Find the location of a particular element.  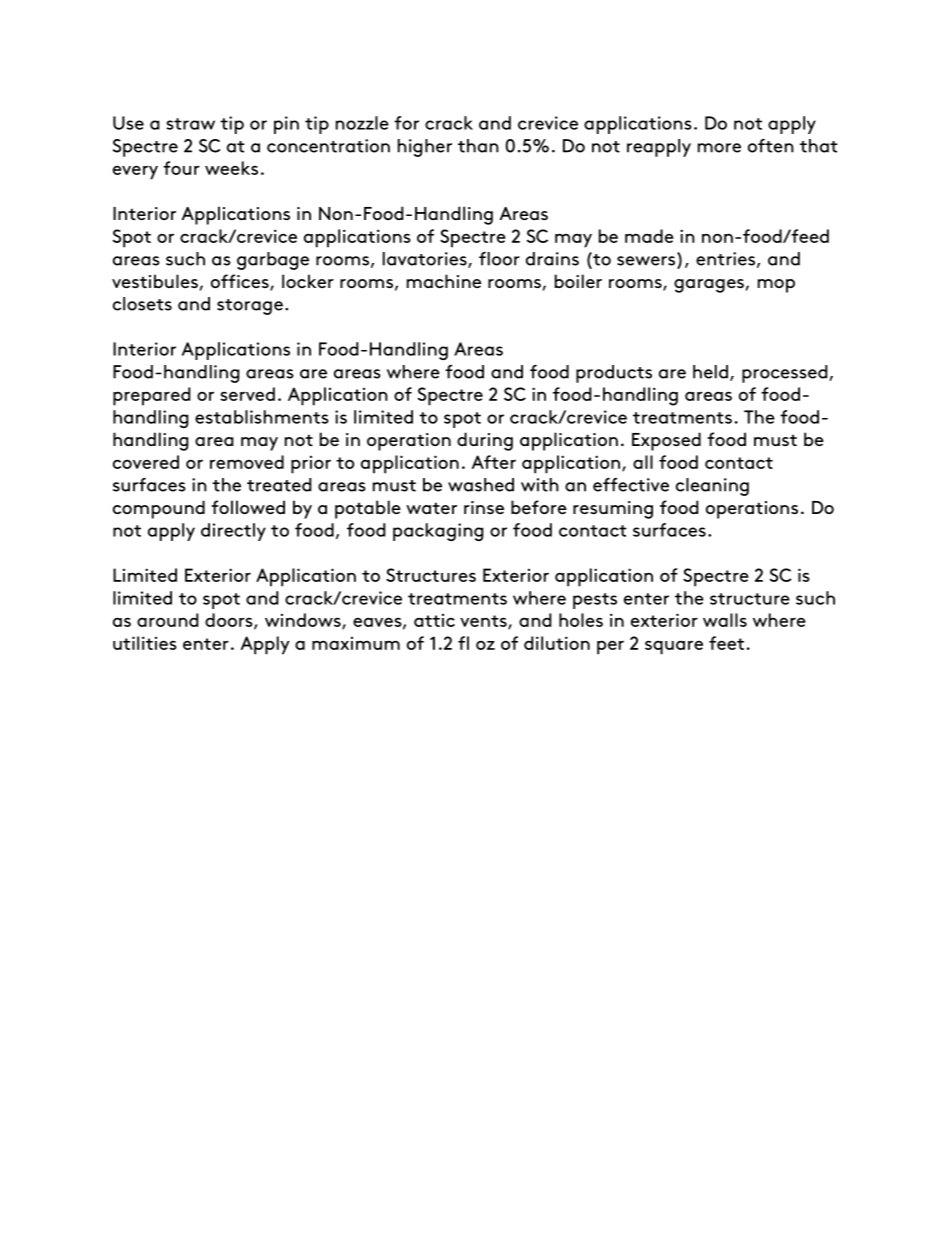

around is located at coordinates (168, 620).
